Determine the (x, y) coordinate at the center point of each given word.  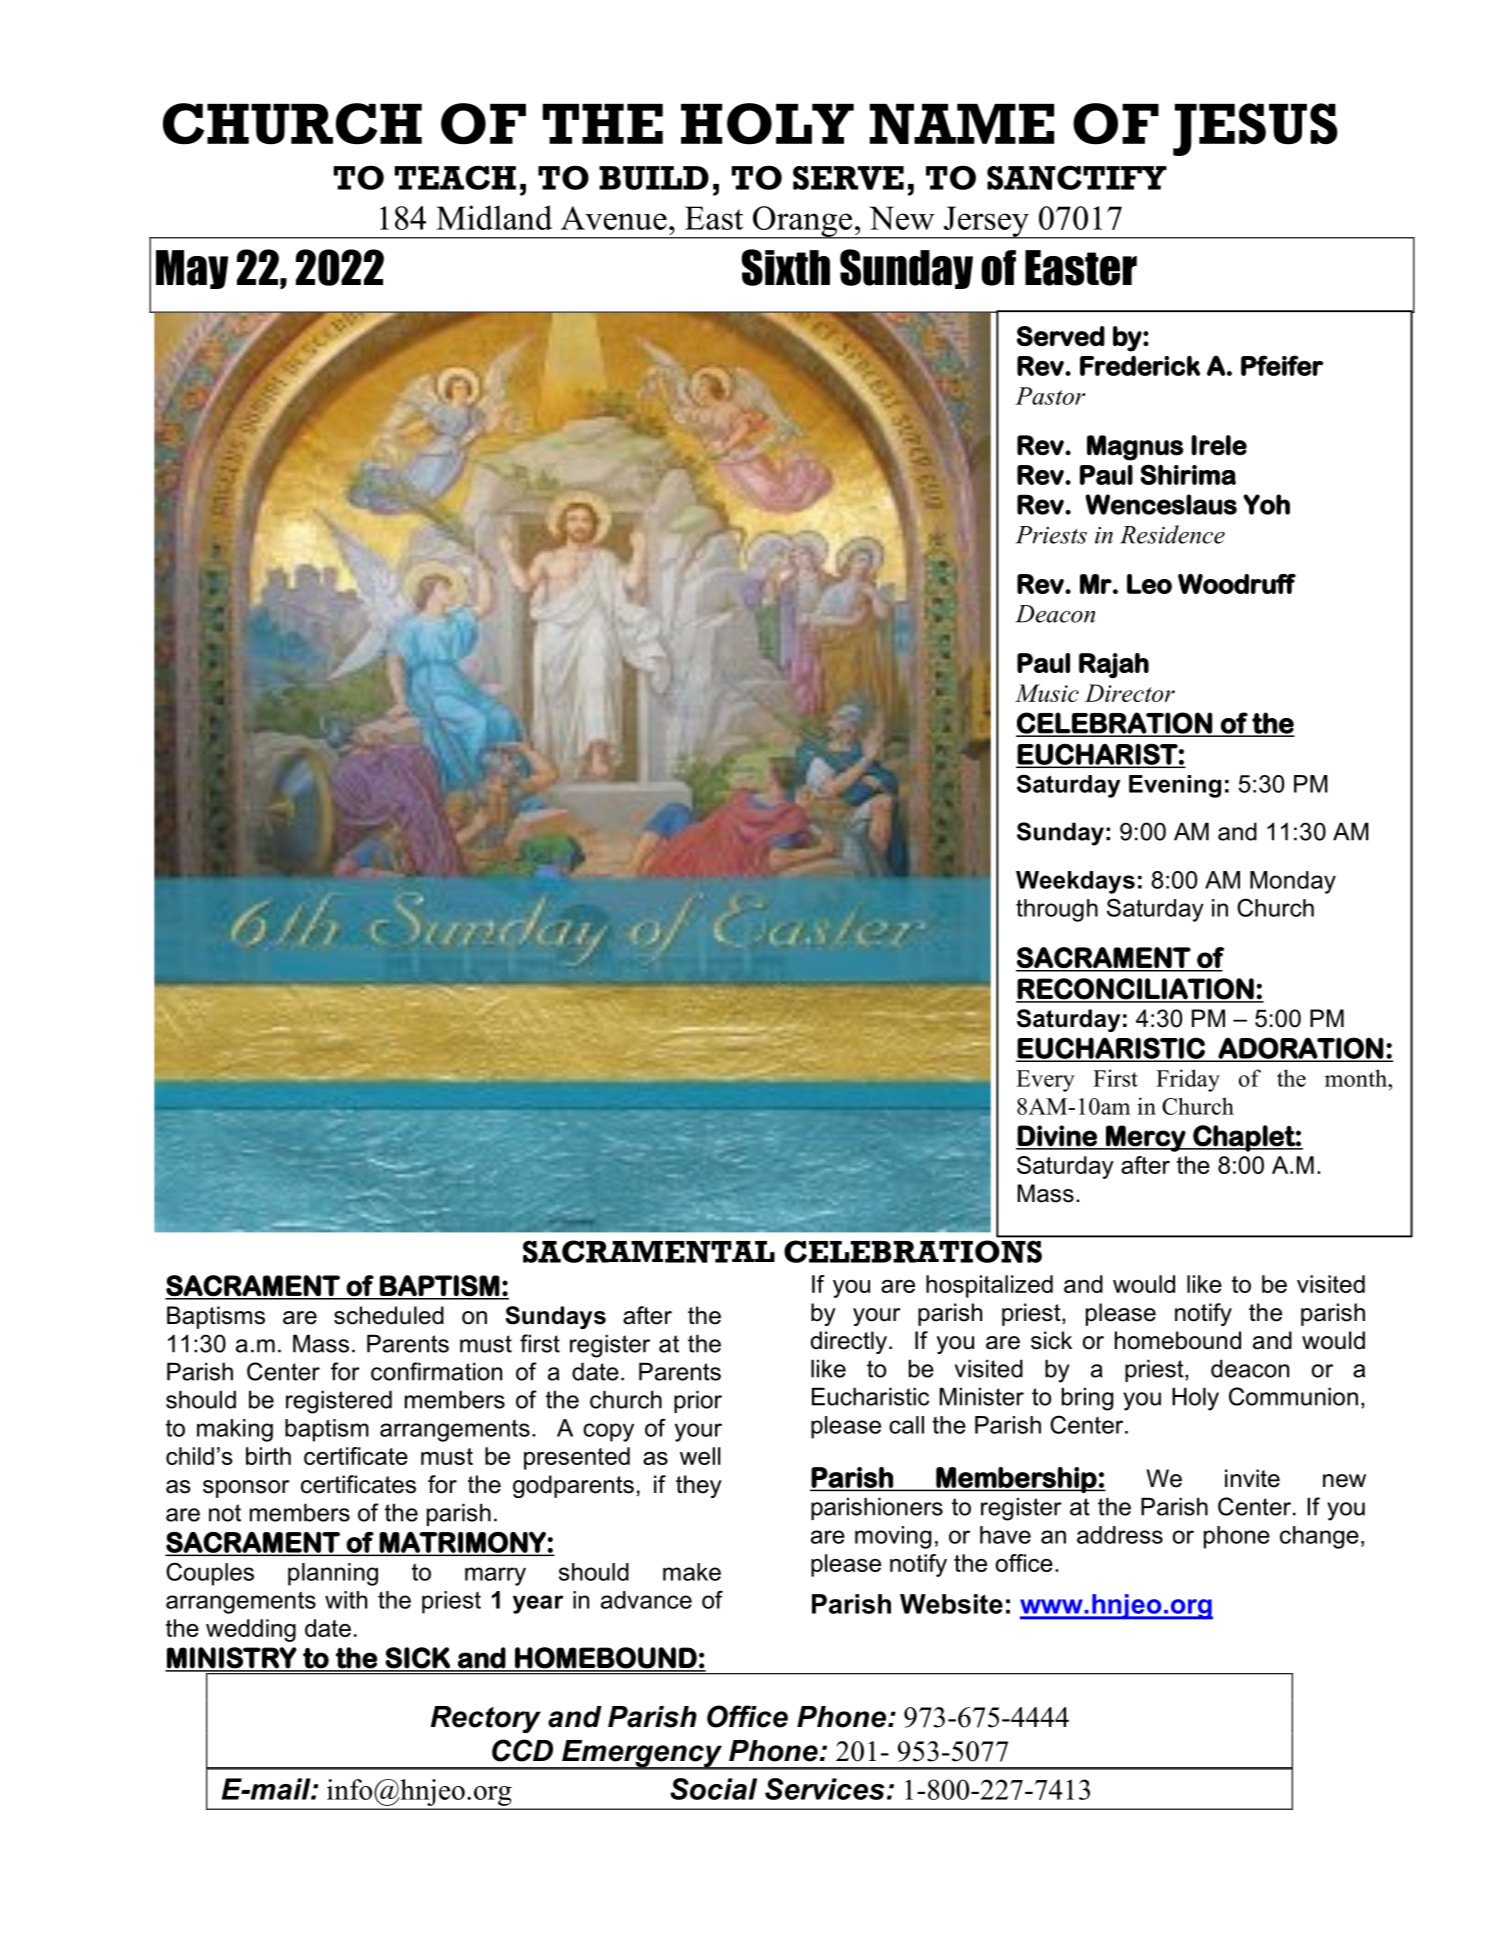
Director (1130, 693)
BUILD (654, 178)
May (192, 269)
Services (825, 1789)
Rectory (486, 1719)
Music (1047, 693)
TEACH (455, 177)
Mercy (1145, 1138)
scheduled (389, 1315)
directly (849, 1342)
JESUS (1255, 129)
